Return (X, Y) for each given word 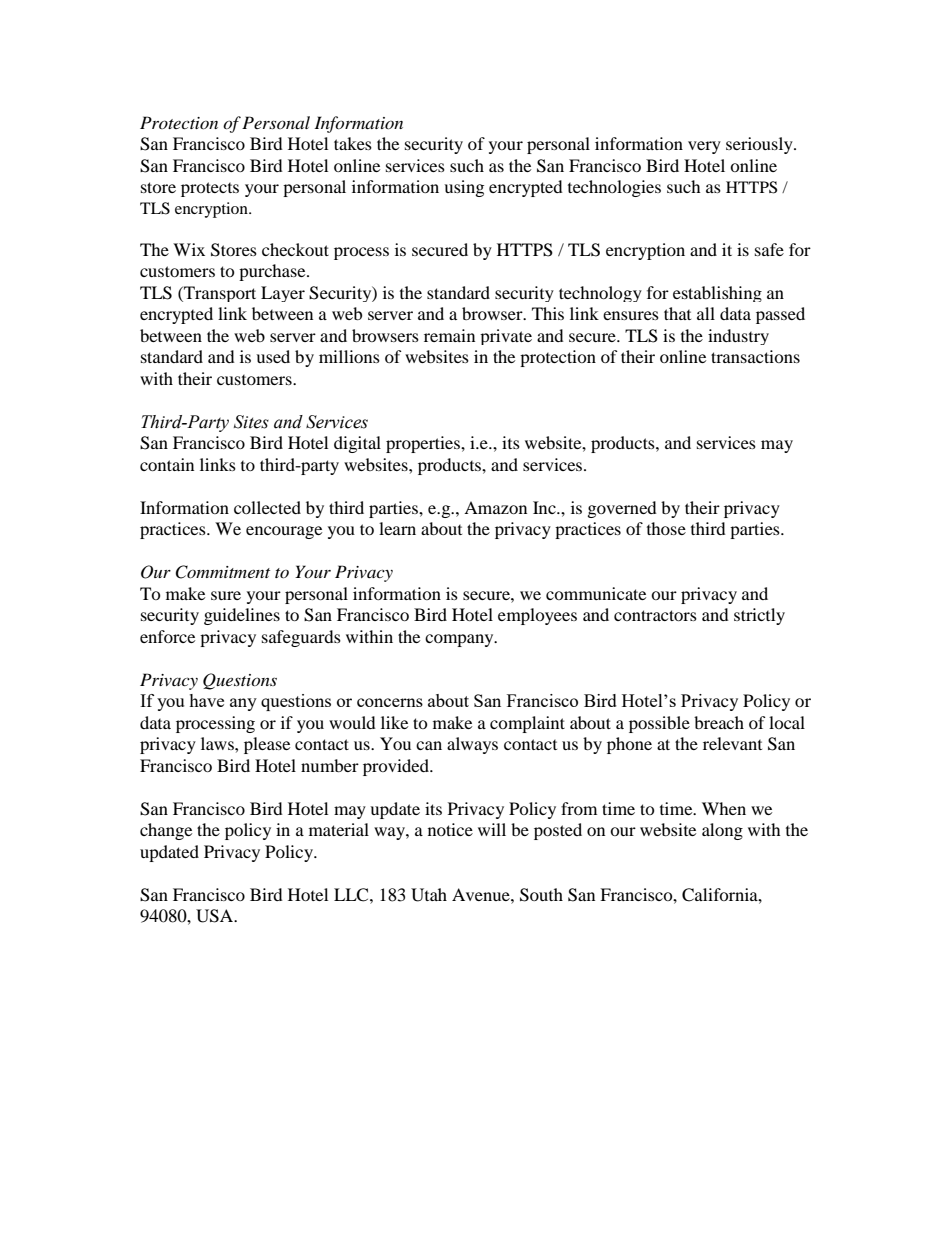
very (704, 147)
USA (216, 916)
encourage (284, 532)
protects (210, 189)
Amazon (495, 507)
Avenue (482, 894)
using (464, 188)
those (666, 528)
